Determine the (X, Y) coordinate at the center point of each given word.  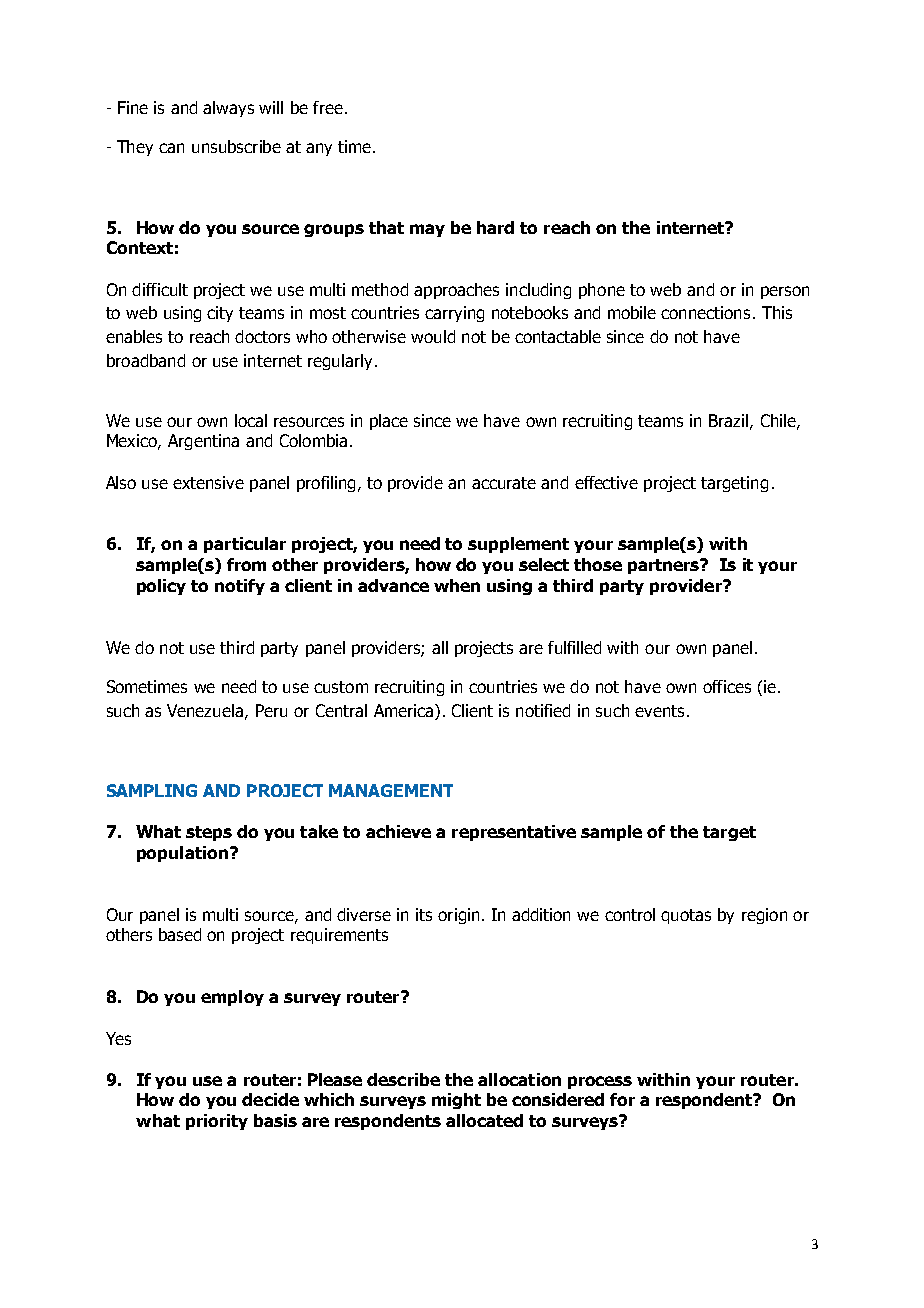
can (171, 148)
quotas (686, 916)
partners (665, 566)
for (622, 1099)
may (427, 230)
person (785, 292)
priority (217, 1122)
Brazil (730, 421)
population (182, 854)
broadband (146, 360)
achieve (398, 831)
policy (161, 587)
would (433, 336)
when (457, 585)
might (456, 1101)
